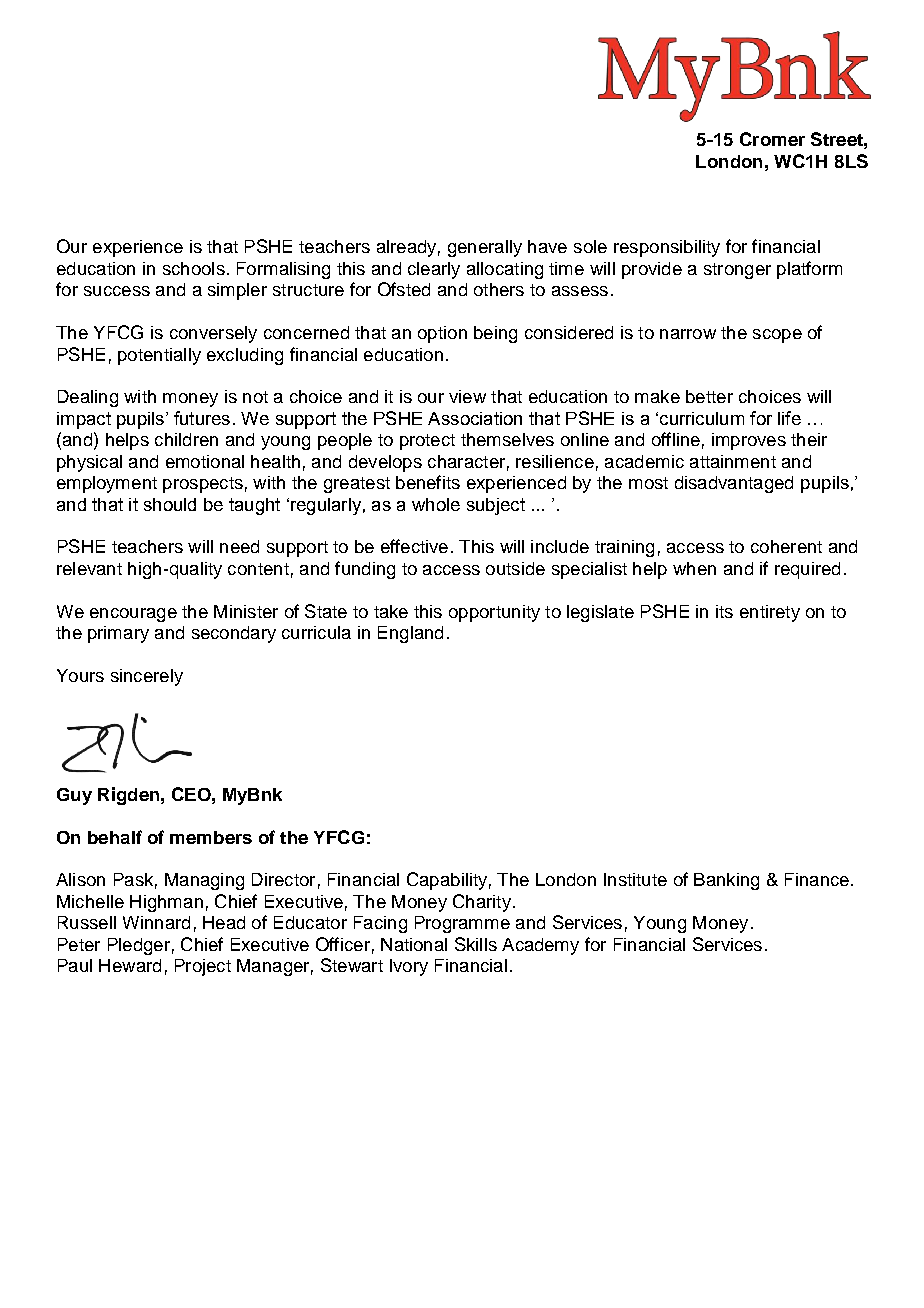  I want to click on Project, so click(203, 967).
